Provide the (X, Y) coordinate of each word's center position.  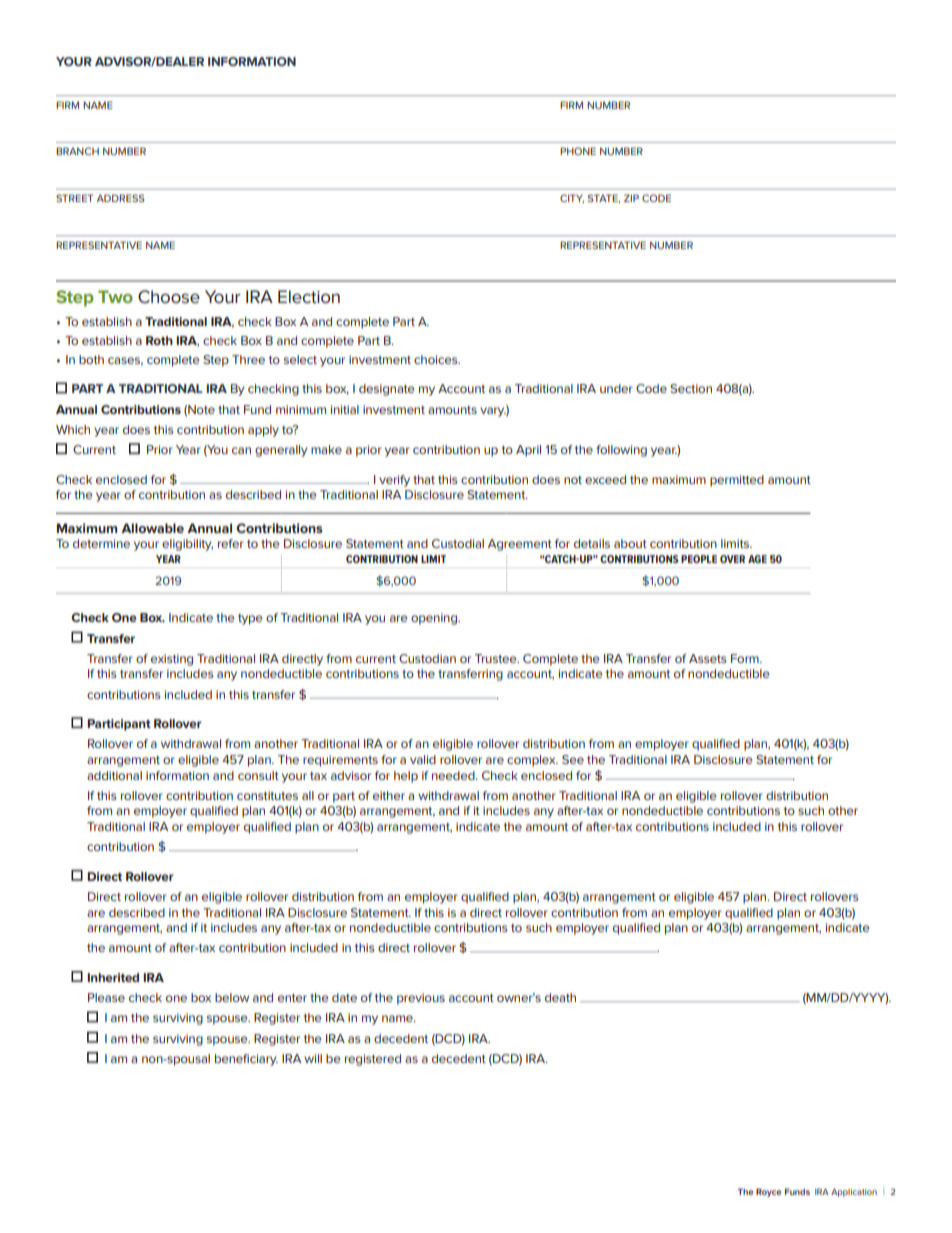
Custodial (458, 543)
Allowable (152, 528)
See (573, 759)
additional (114, 775)
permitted (737, 481)
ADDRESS (121, 198)
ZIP (631, 198)
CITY (572, 198)
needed (454, 775)
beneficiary (246, 1060)
